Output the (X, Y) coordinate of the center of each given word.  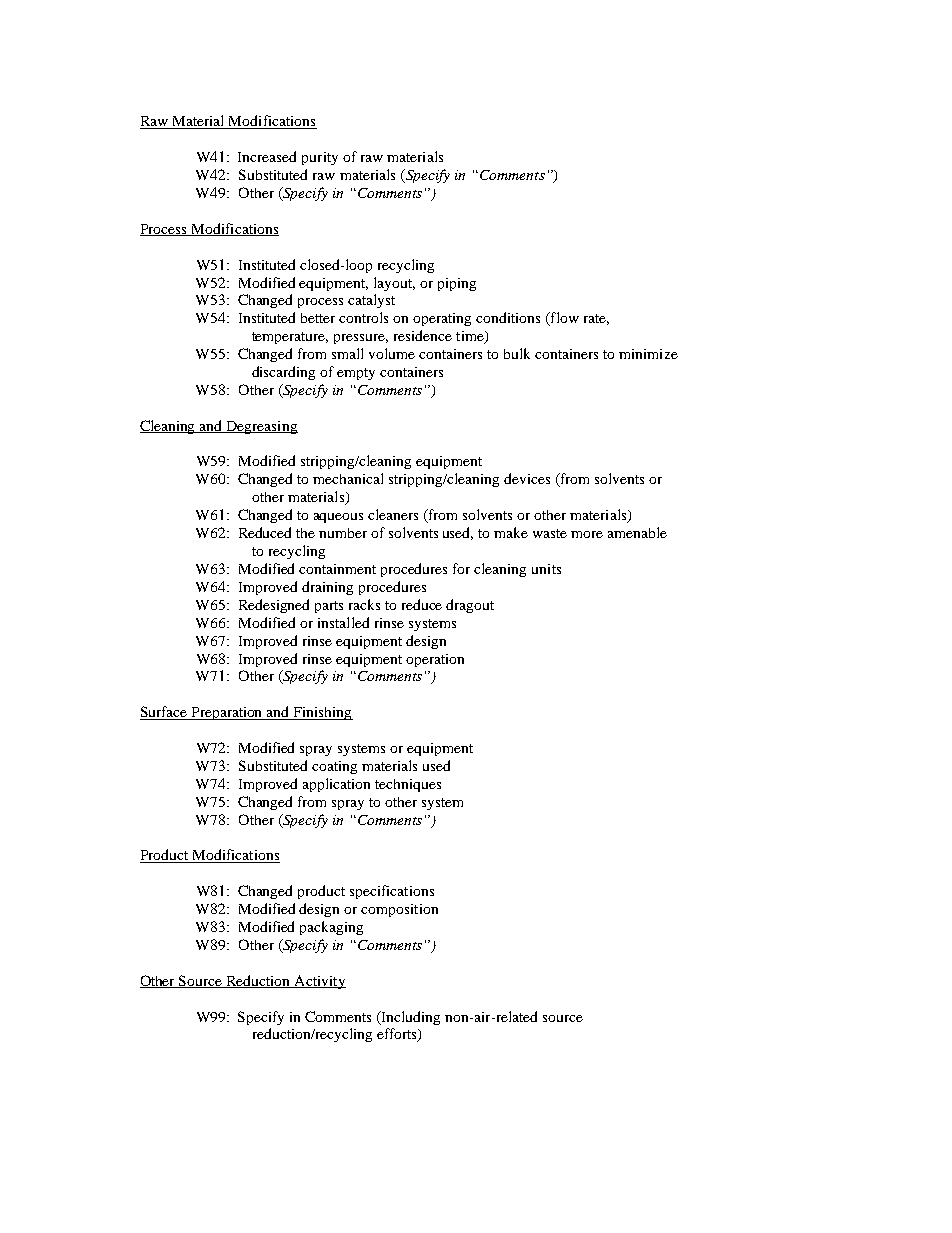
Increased (267, 156)
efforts (398, 1035)
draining (327, 588)
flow (563, 319)
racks (364, 604)
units (546, 569)
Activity (319, 982)
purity (320, 158)
